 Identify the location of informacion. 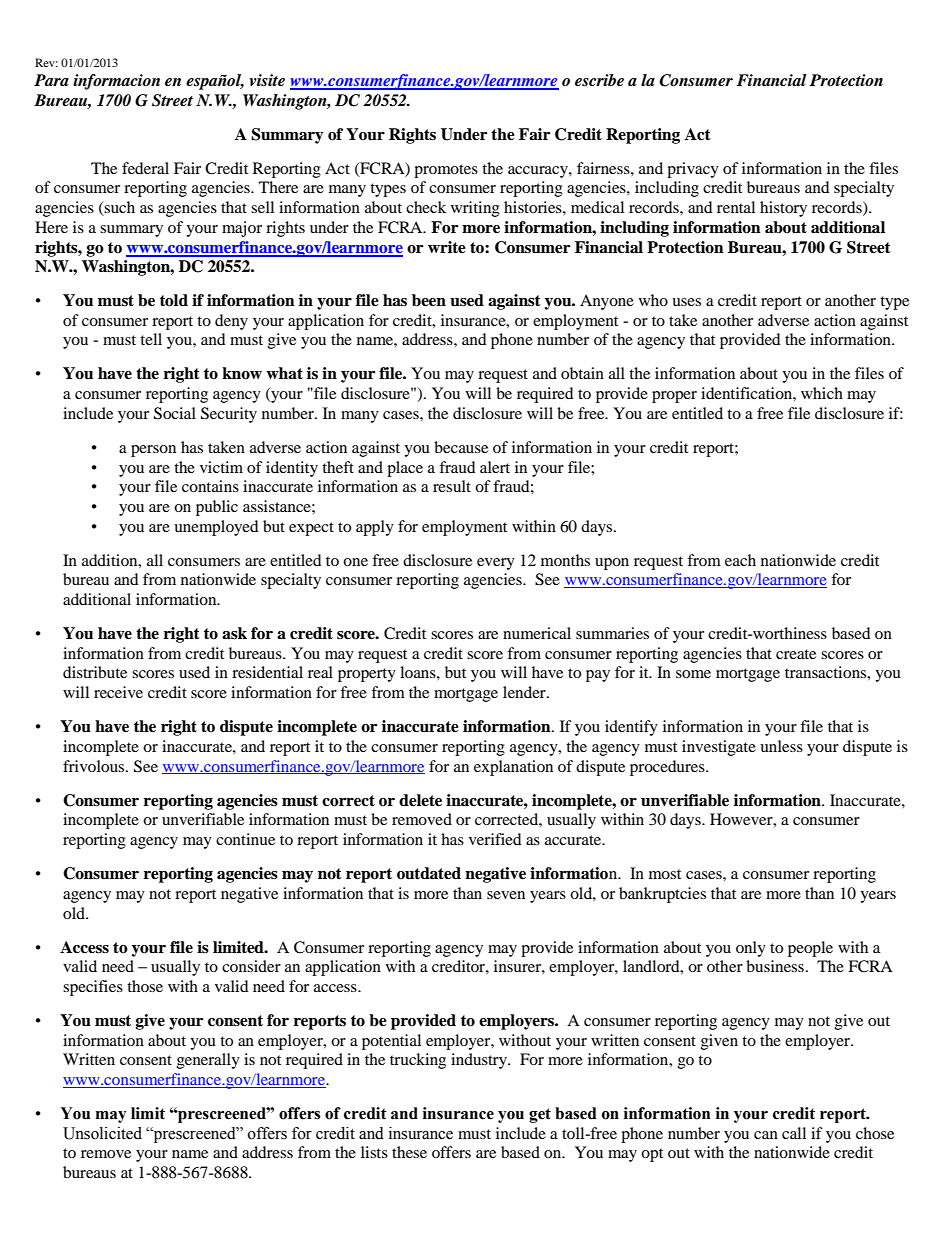
(116, 82).
